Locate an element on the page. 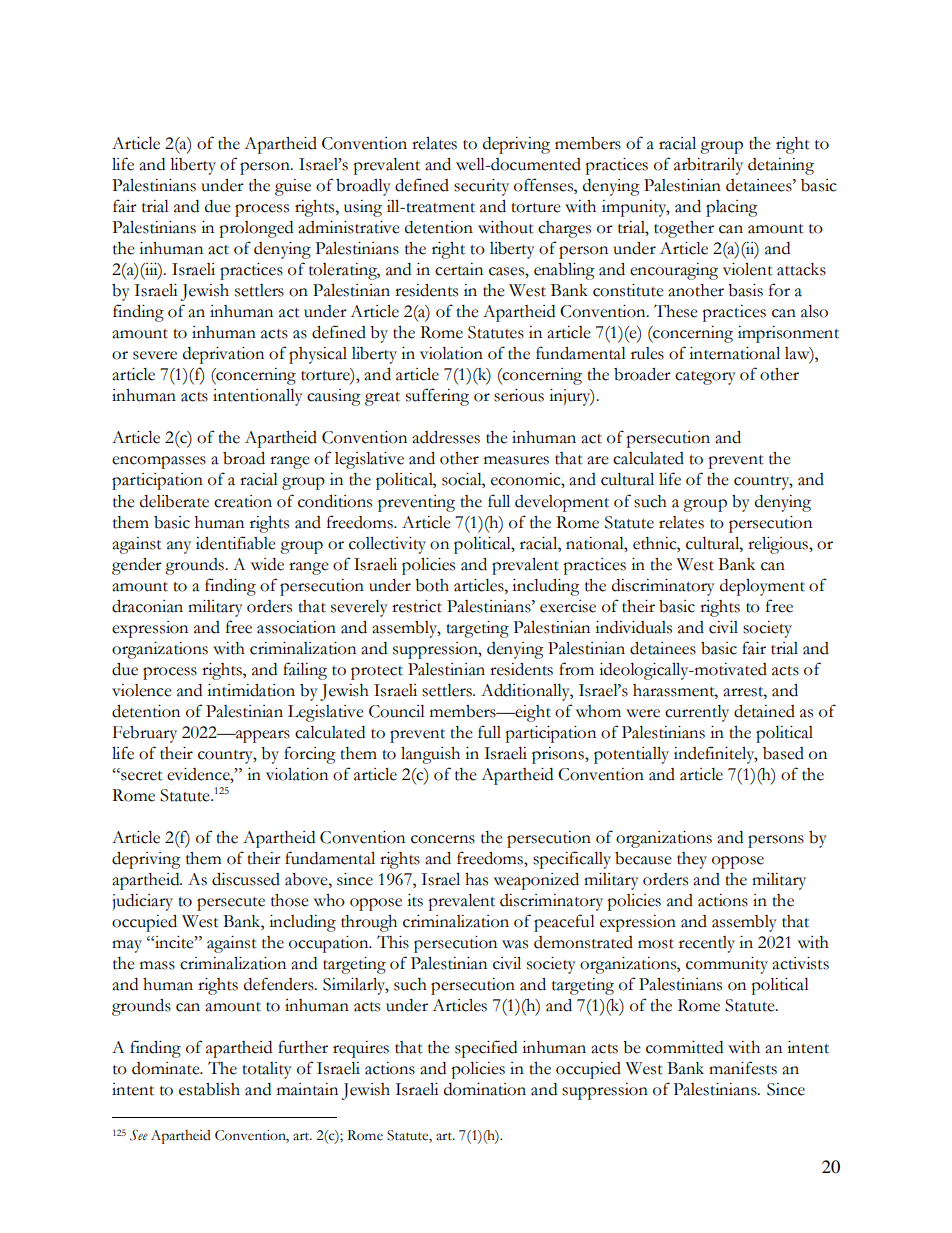  domination is located at coordinates (485, 1089).
